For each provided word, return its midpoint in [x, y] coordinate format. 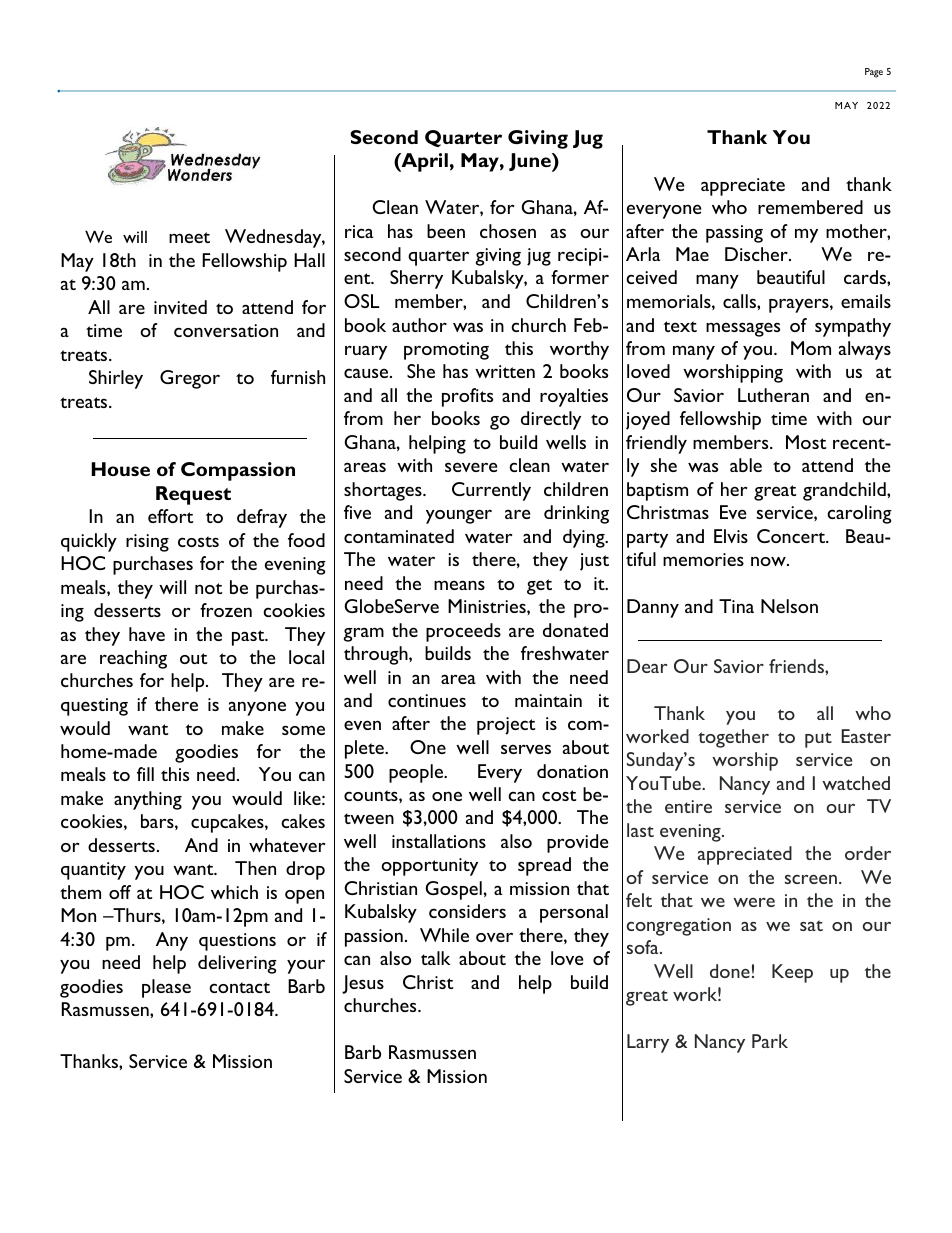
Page [874, 73]
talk [435, 958]
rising [147, 543]
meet [189, 237]
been [446, 231]
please [166, 988]
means [459, 585]
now [769, 561]
